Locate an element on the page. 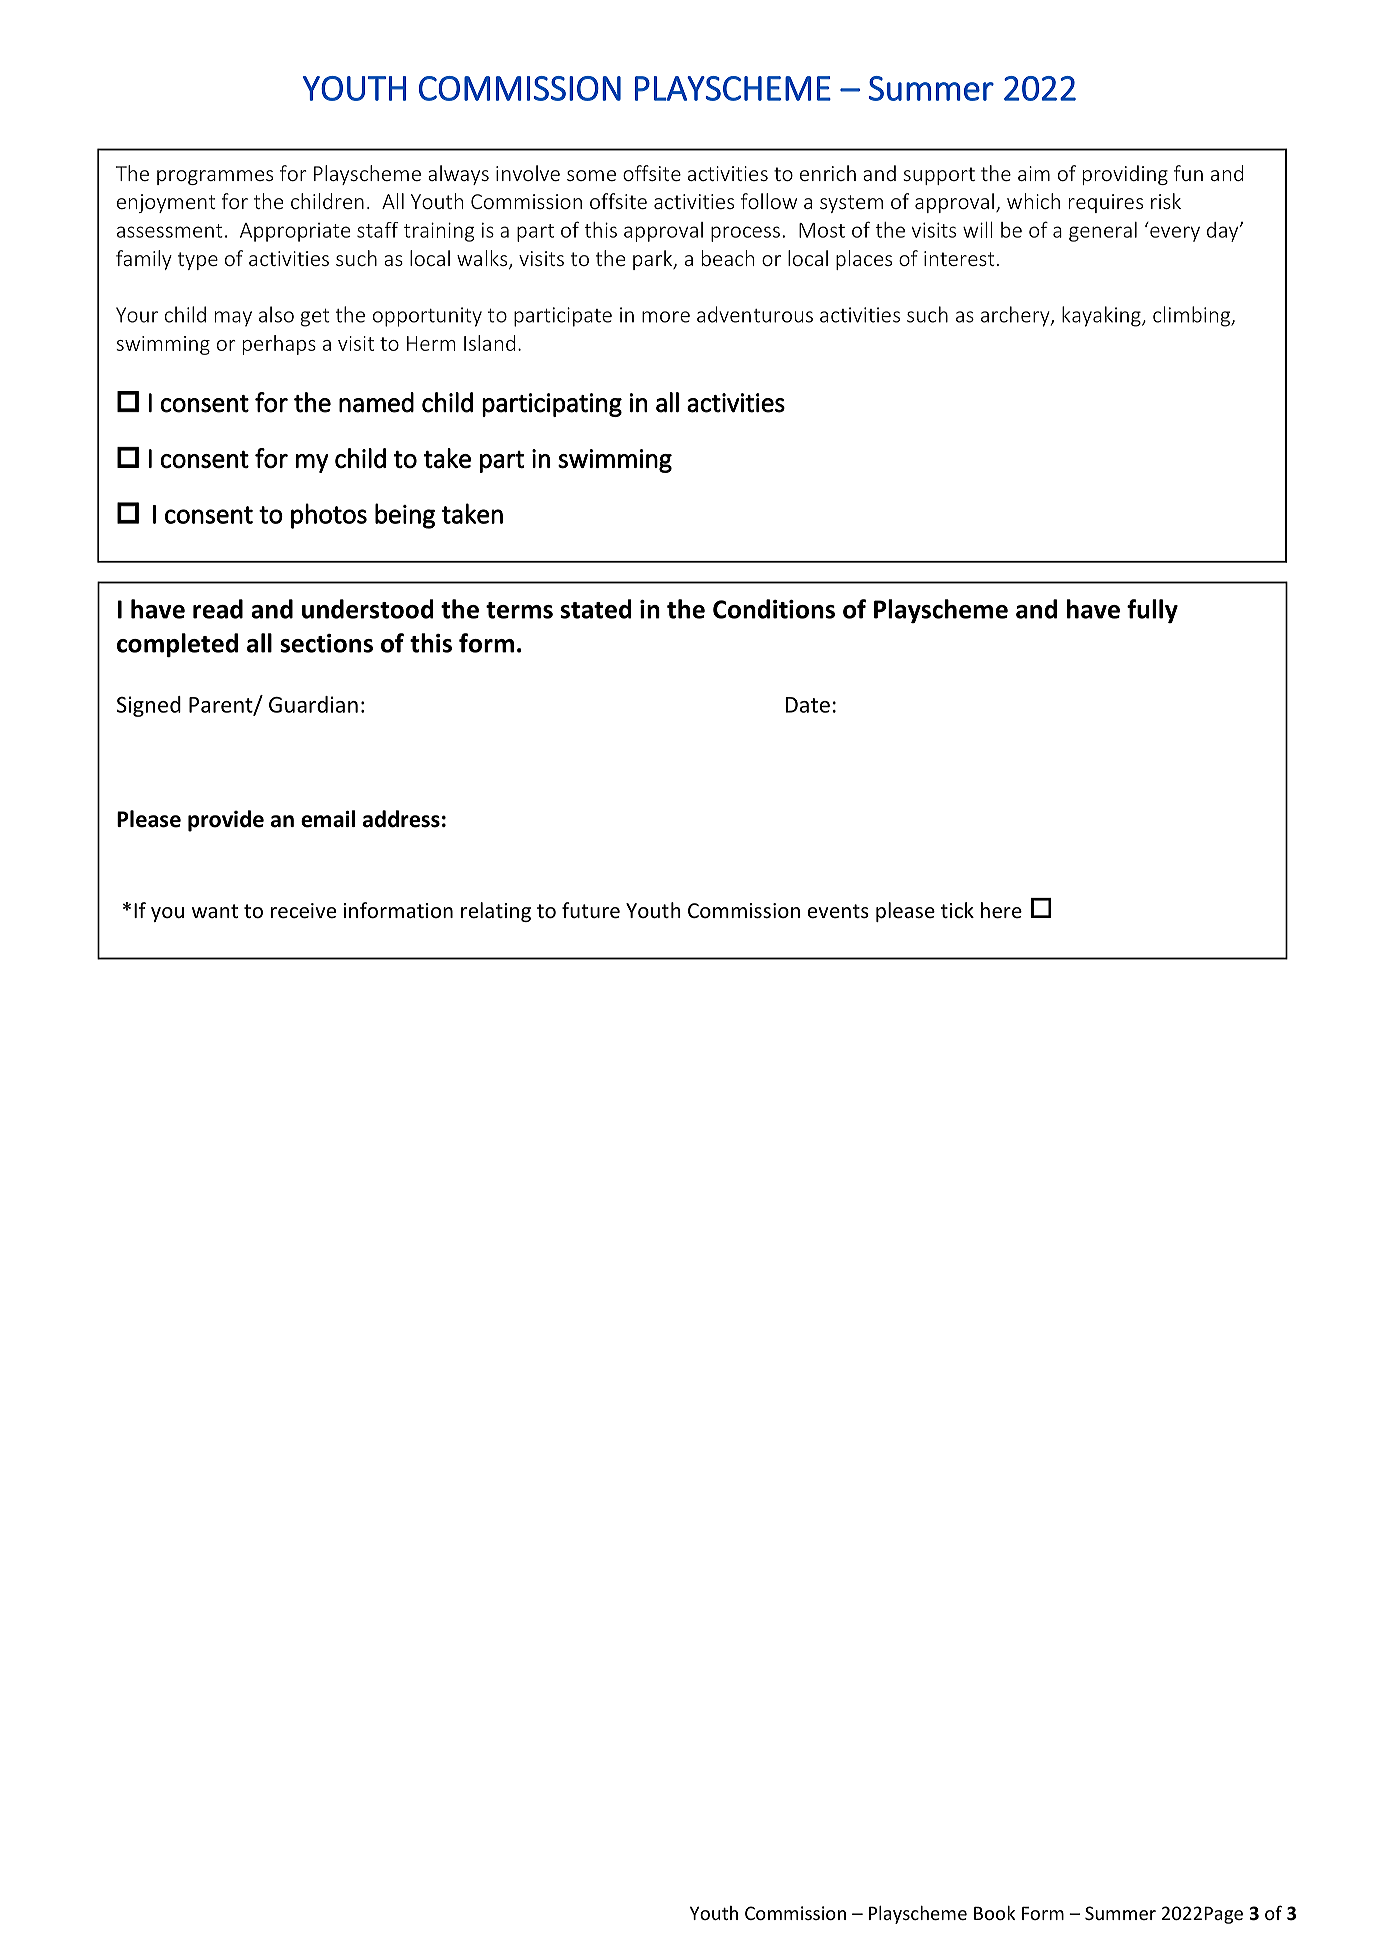 This document has height=1951, width=1380. park is located at coordinates (654, 260).
